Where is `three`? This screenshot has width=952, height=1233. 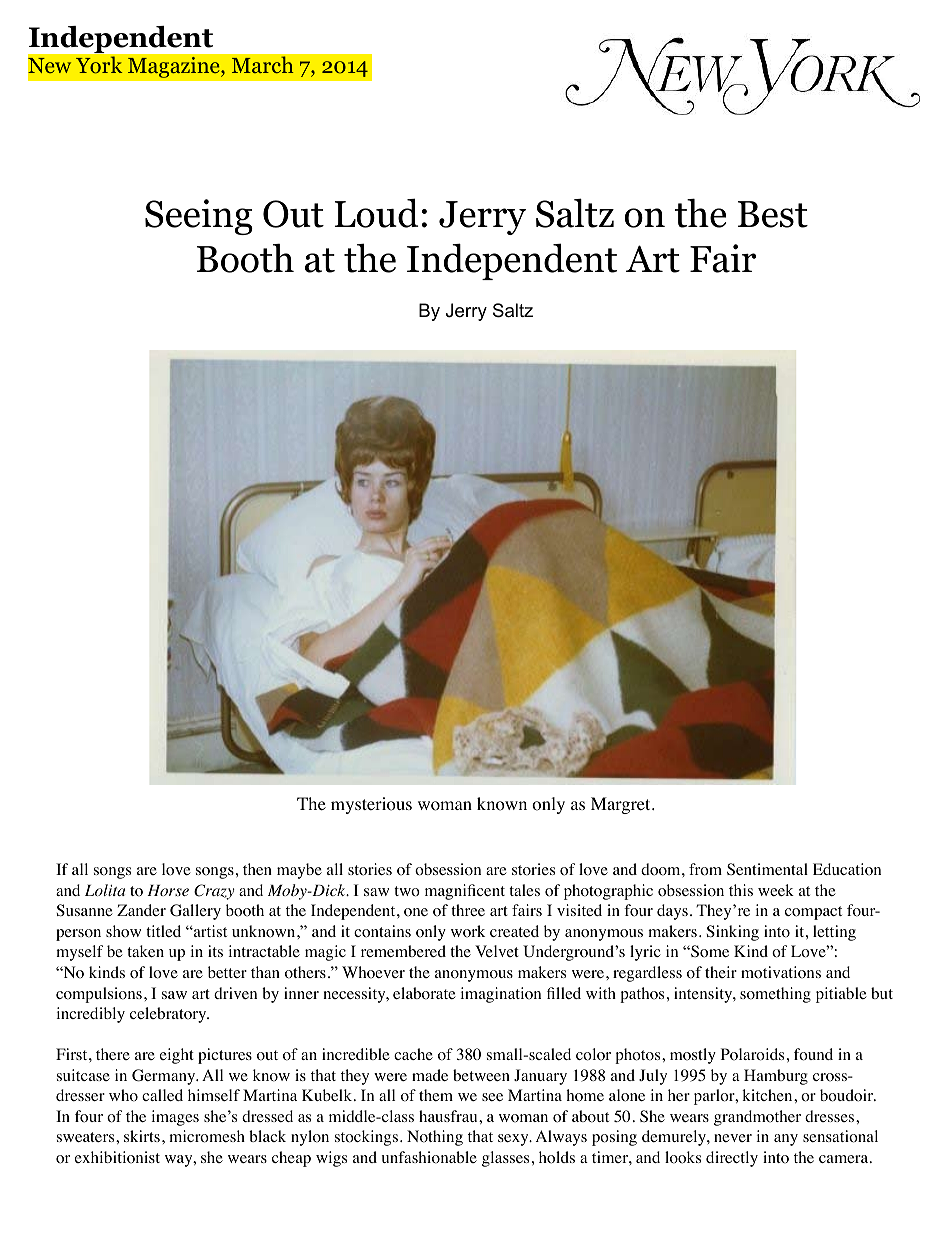 three is located at coordinates (468, 910).
